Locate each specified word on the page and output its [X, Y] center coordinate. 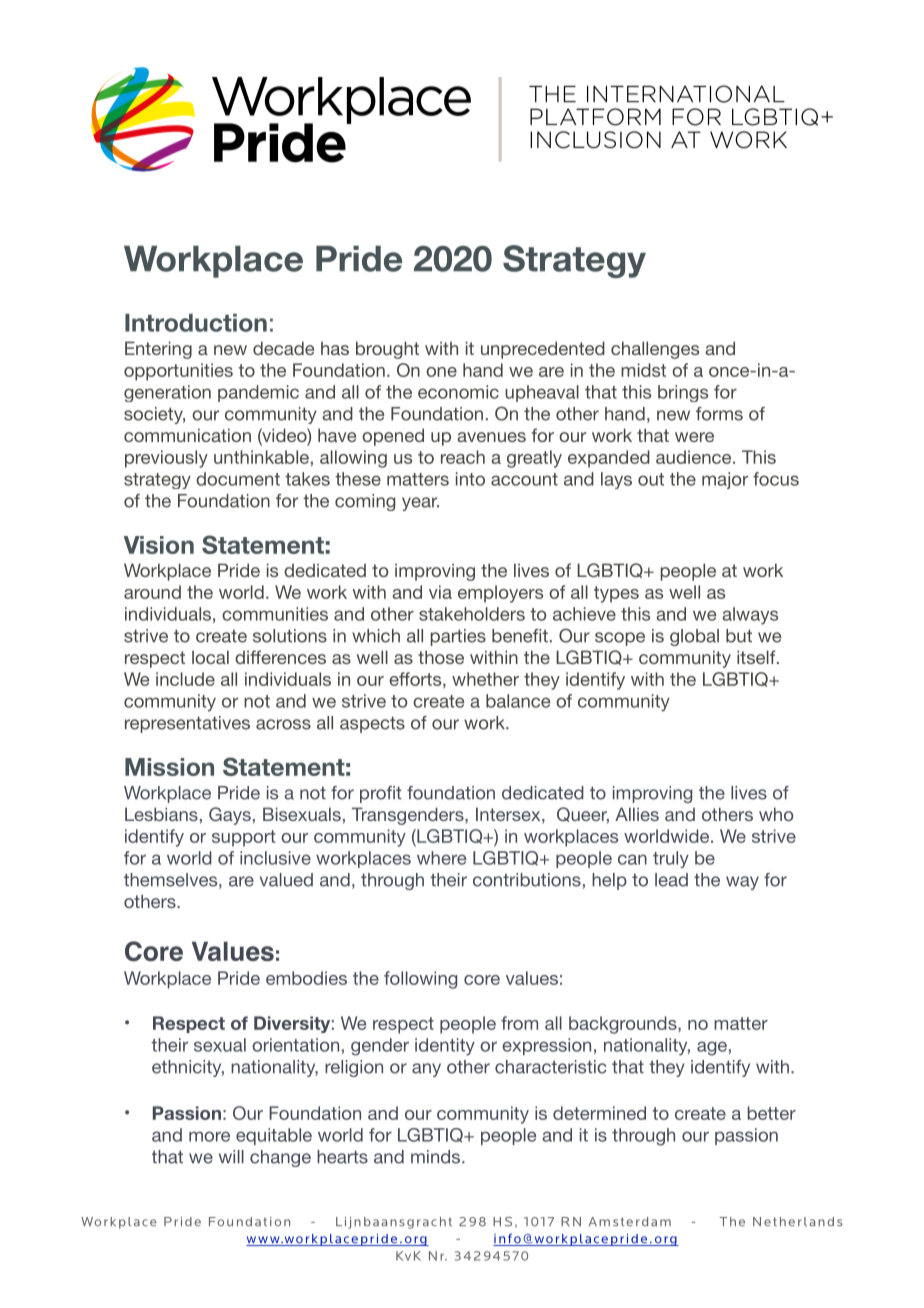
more [209, 1136]
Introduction [196, 323]
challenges [655, 350]
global [694, 637]
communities [275, 614]
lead [671, 880]
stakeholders [472, 614]
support [244, 838]
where [441, 858]
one [441, 372]
